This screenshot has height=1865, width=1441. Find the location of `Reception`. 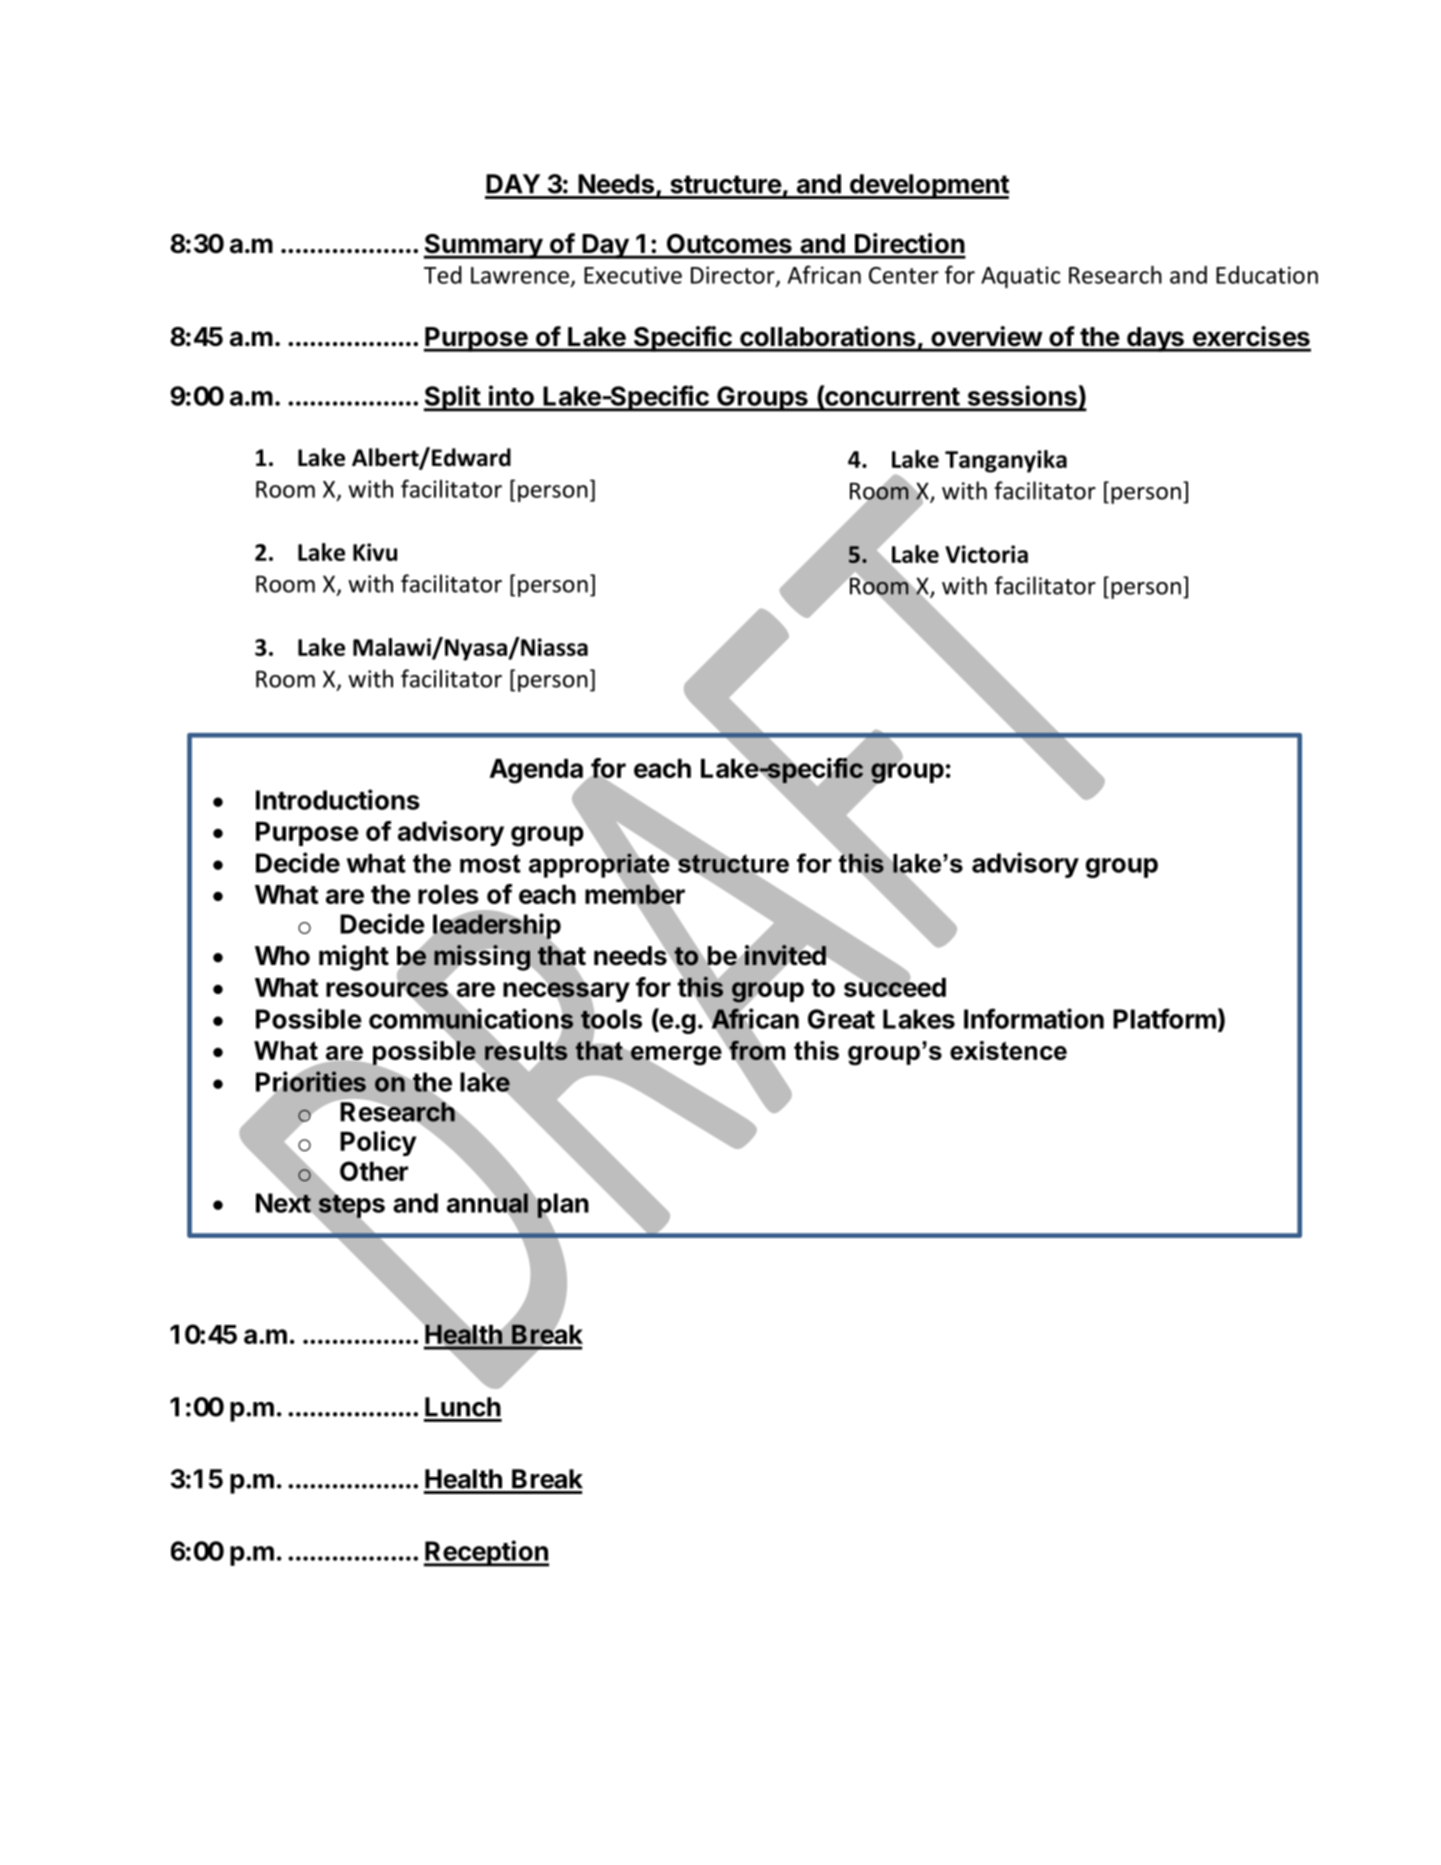

Reception is located at coordinates (486, 1553).
